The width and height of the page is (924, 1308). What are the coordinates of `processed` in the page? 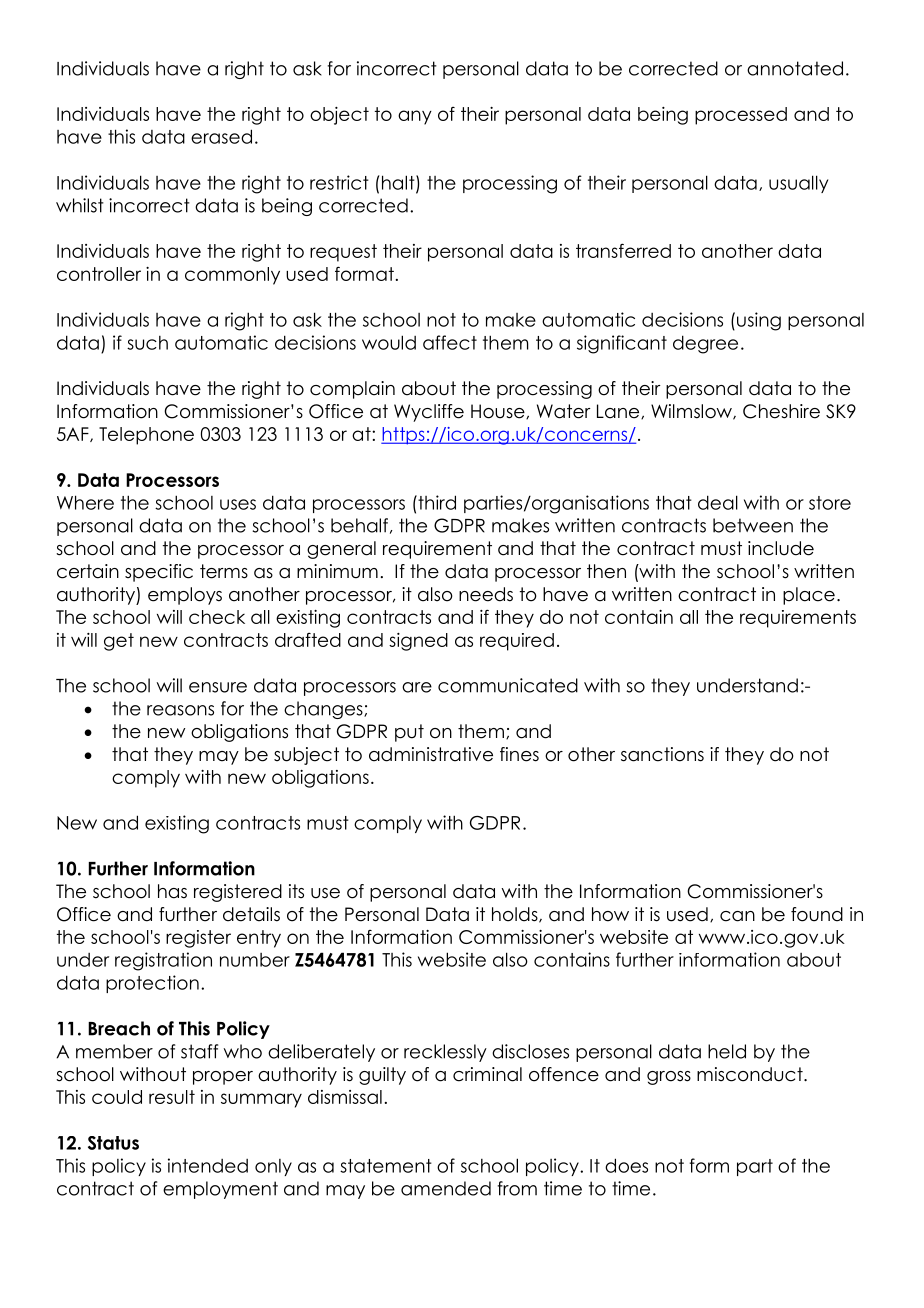 It's located at (741, 116).
